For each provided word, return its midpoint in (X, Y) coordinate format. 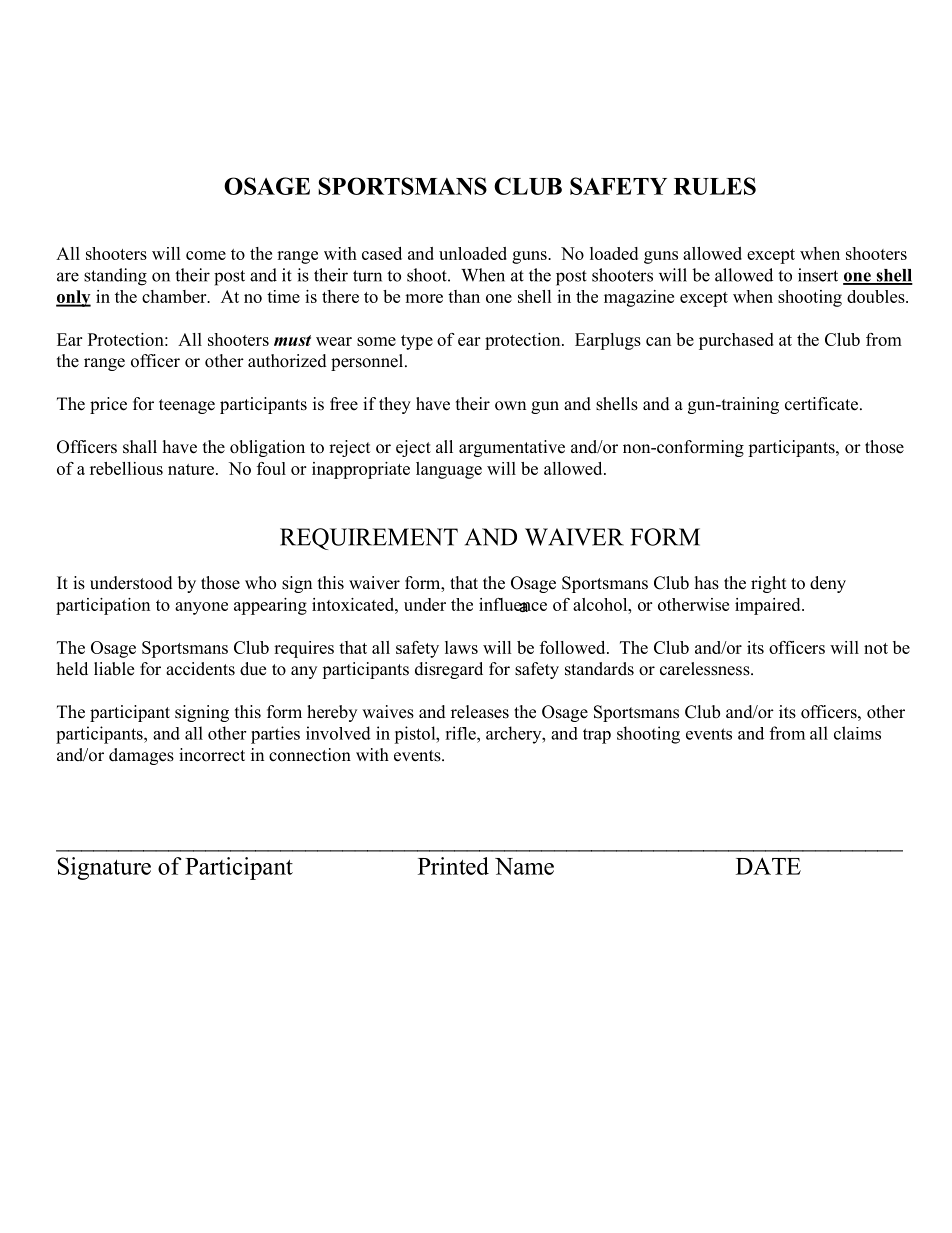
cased (382, 253)
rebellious (126, 468)
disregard (449, 670)
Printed (453, 866)
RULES (715, 186)
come (206, 255)
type (417, 342)
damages (141, 756)
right (768, 584)
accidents (200, 669)
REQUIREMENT (369, 539)
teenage (187, 406)
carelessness (706, 669)
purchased (736, 341)
